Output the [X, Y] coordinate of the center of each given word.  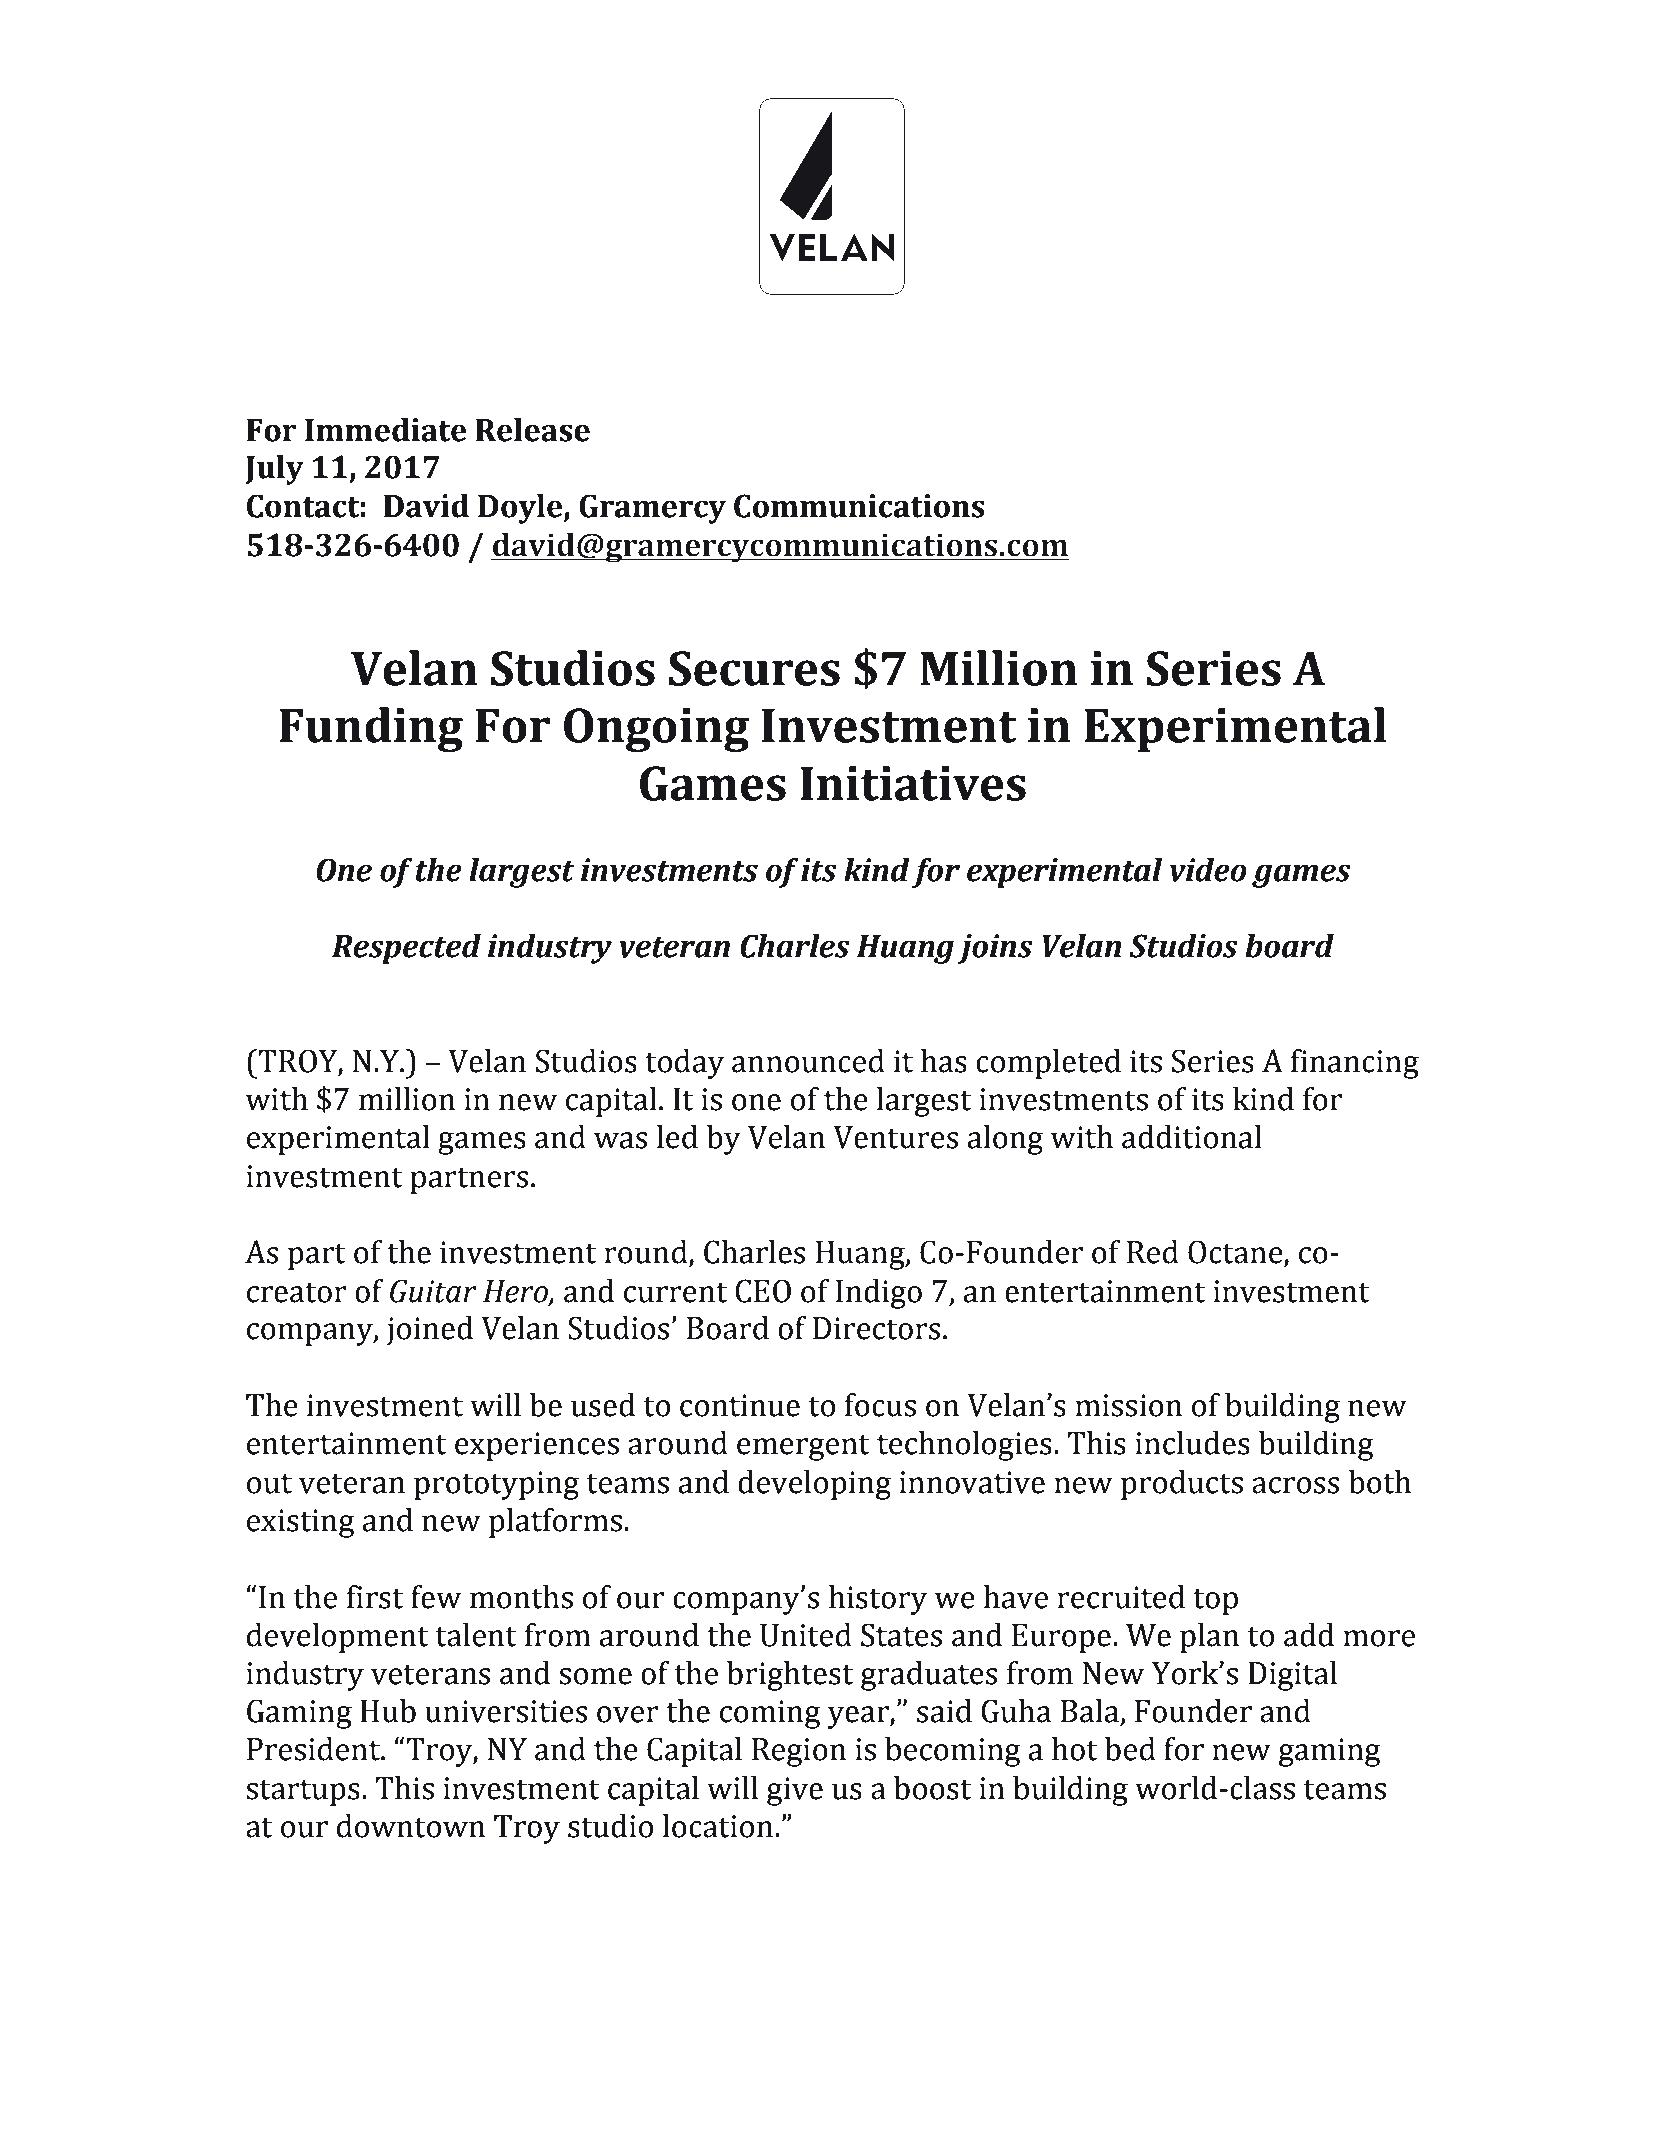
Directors [876, 1328]
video [1208, 870]
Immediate [386, 430]
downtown [411, 1826]
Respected [406, 949]
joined [430, 1331]
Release [532, 430]
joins [995, 949]
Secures [754, 668]
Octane [1236, 1253]
